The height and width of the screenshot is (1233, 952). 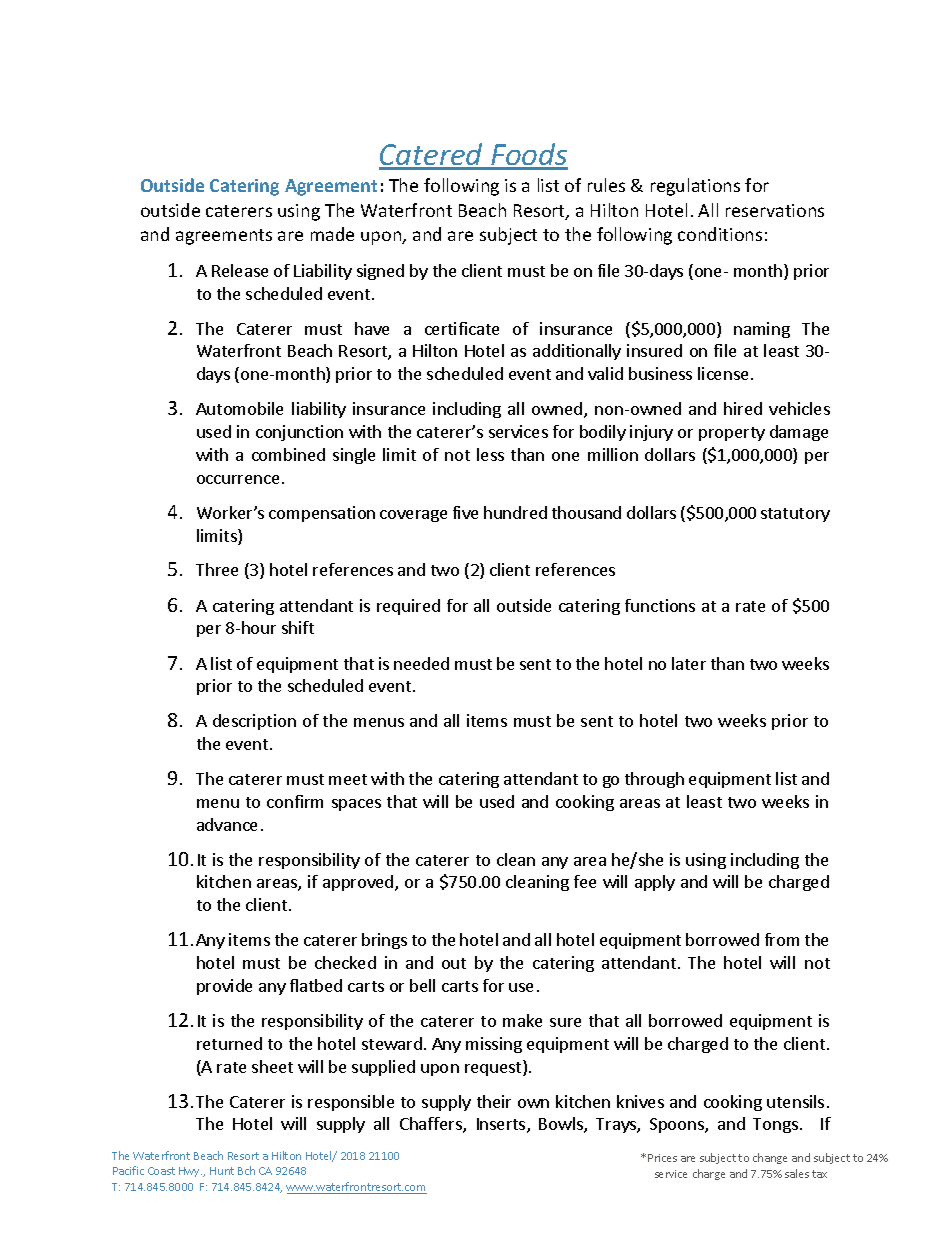 I want to click on Hunt, so click(x=222, y=1171).
